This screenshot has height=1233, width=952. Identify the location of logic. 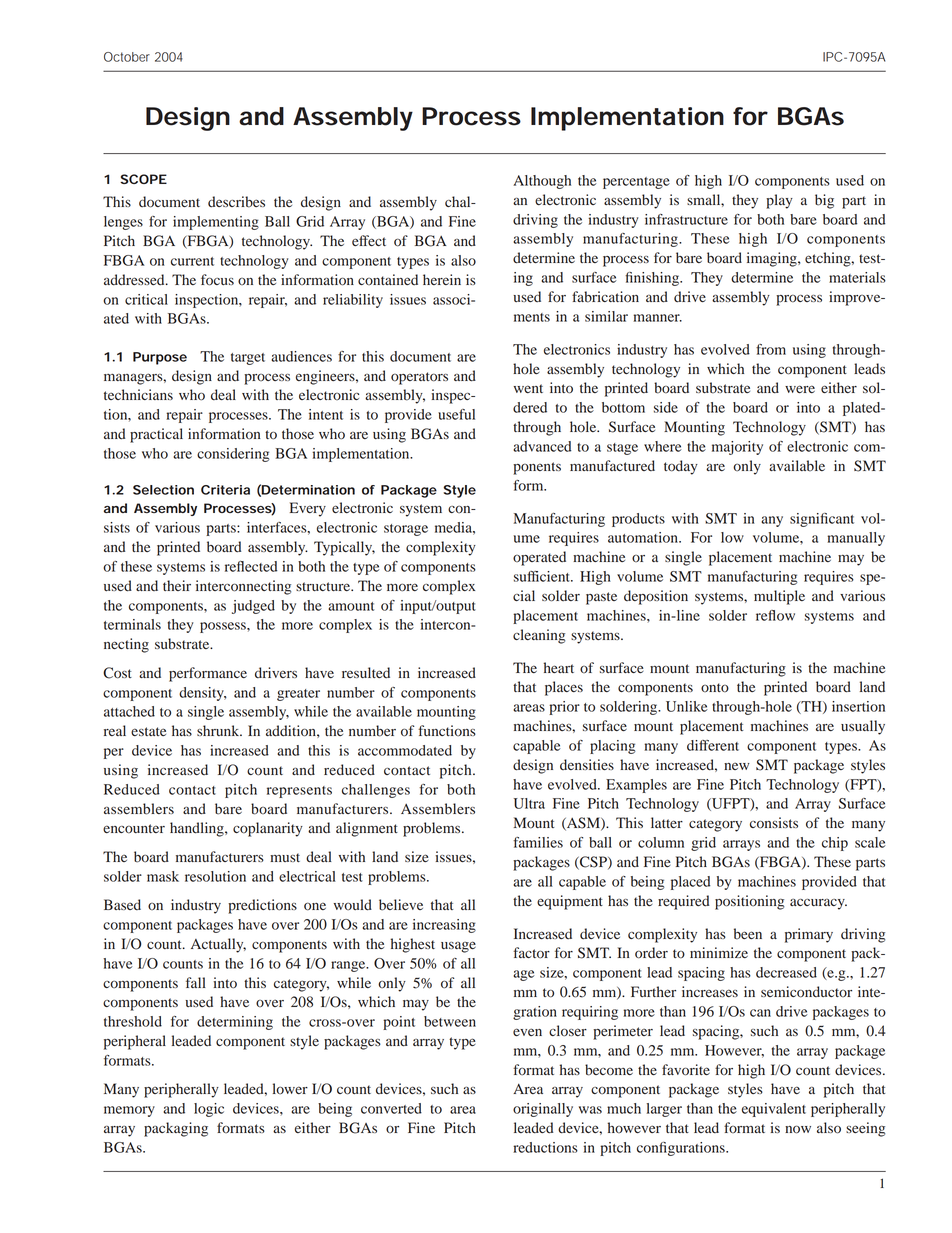
(209, 1110).
